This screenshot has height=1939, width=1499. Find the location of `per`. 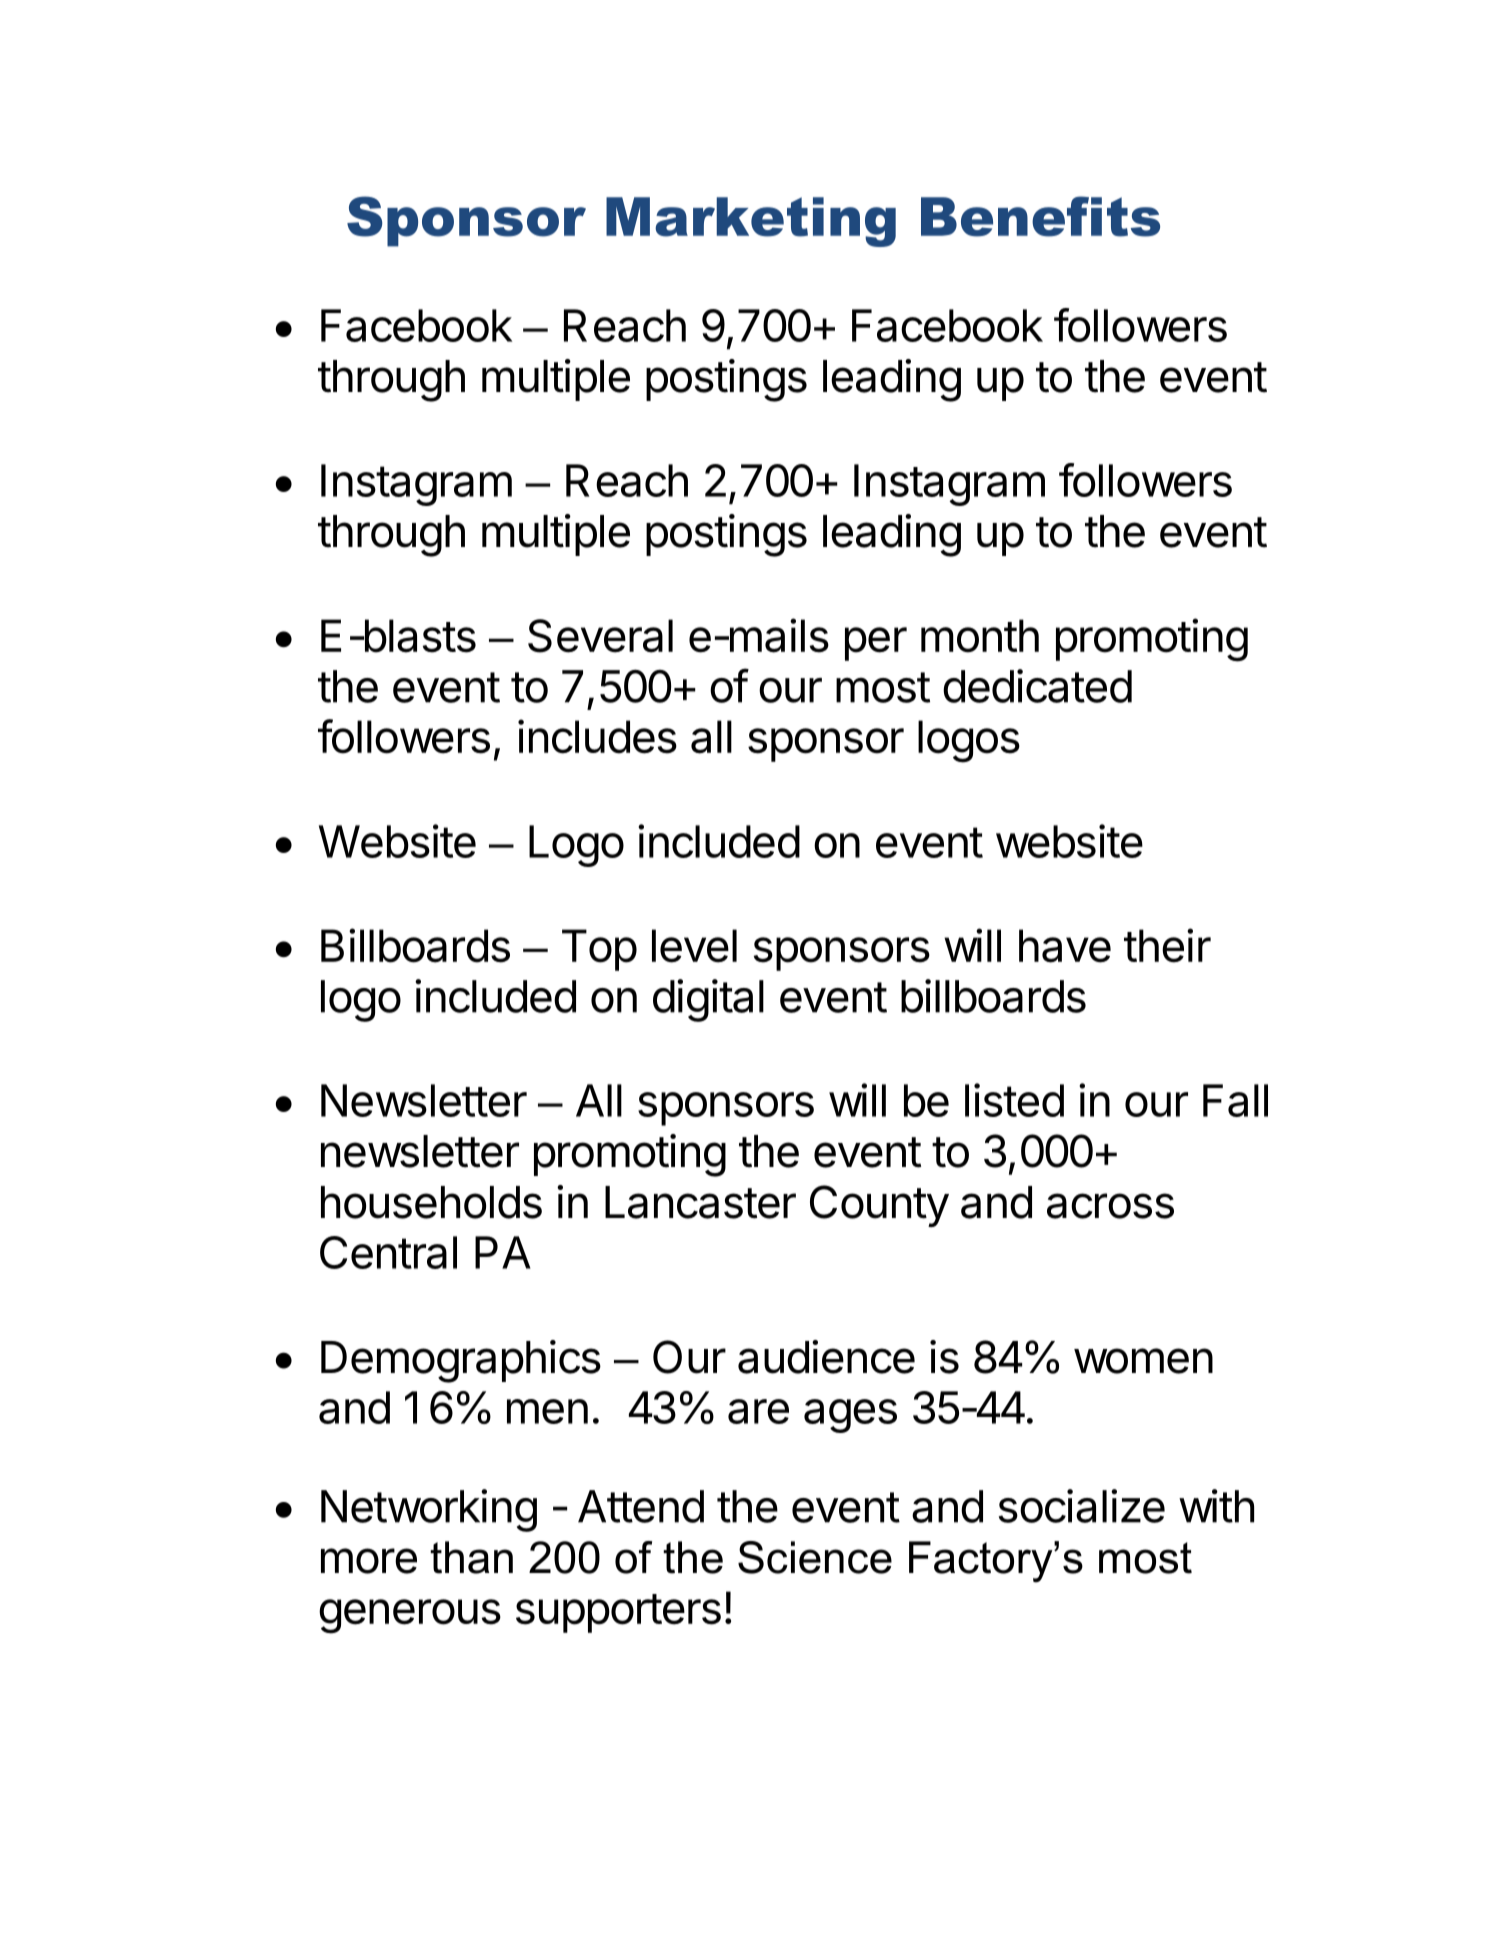

per is located at coordinates (876, 644).
